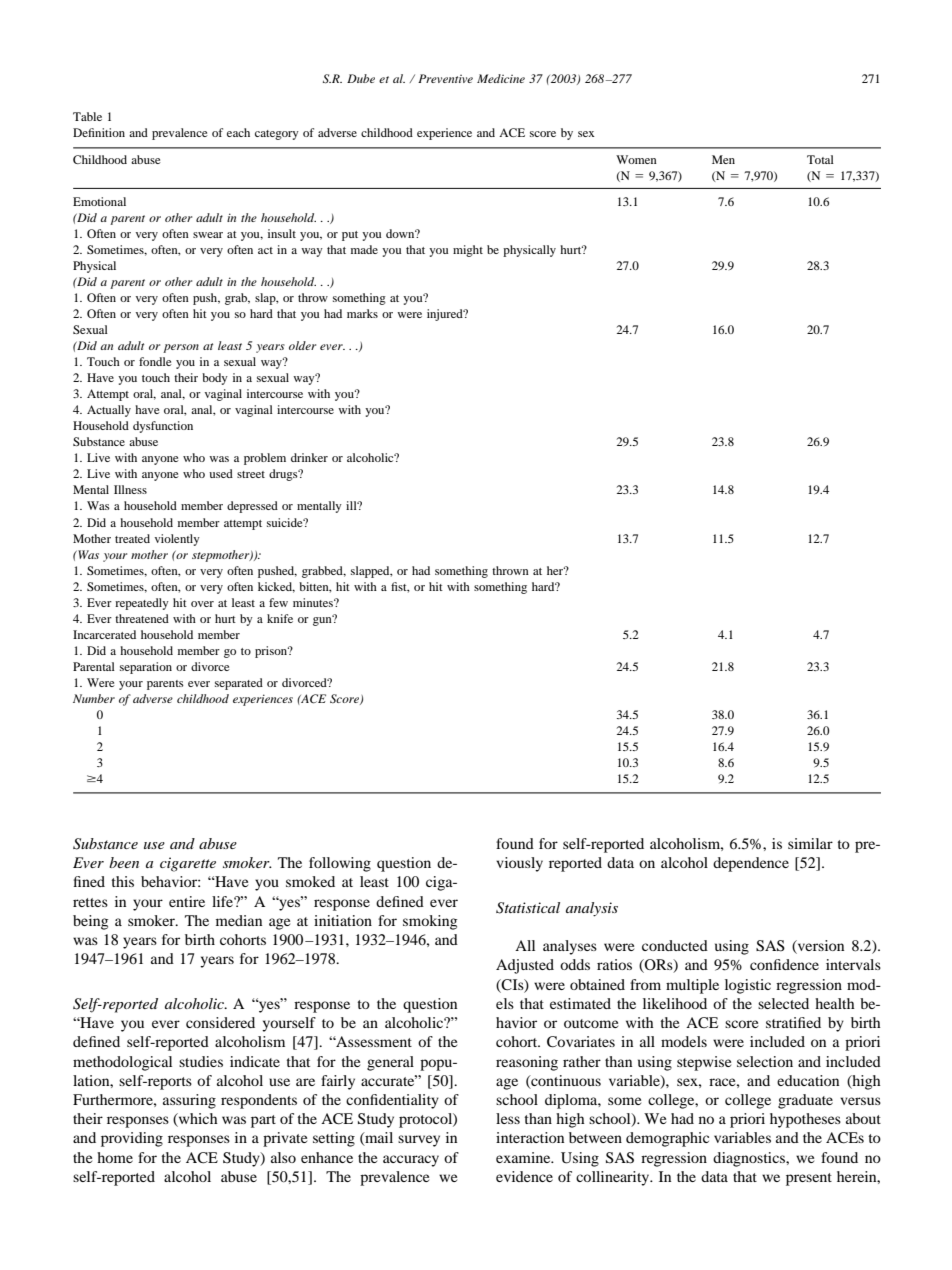  I want to click on similar, so click(810, 843).
